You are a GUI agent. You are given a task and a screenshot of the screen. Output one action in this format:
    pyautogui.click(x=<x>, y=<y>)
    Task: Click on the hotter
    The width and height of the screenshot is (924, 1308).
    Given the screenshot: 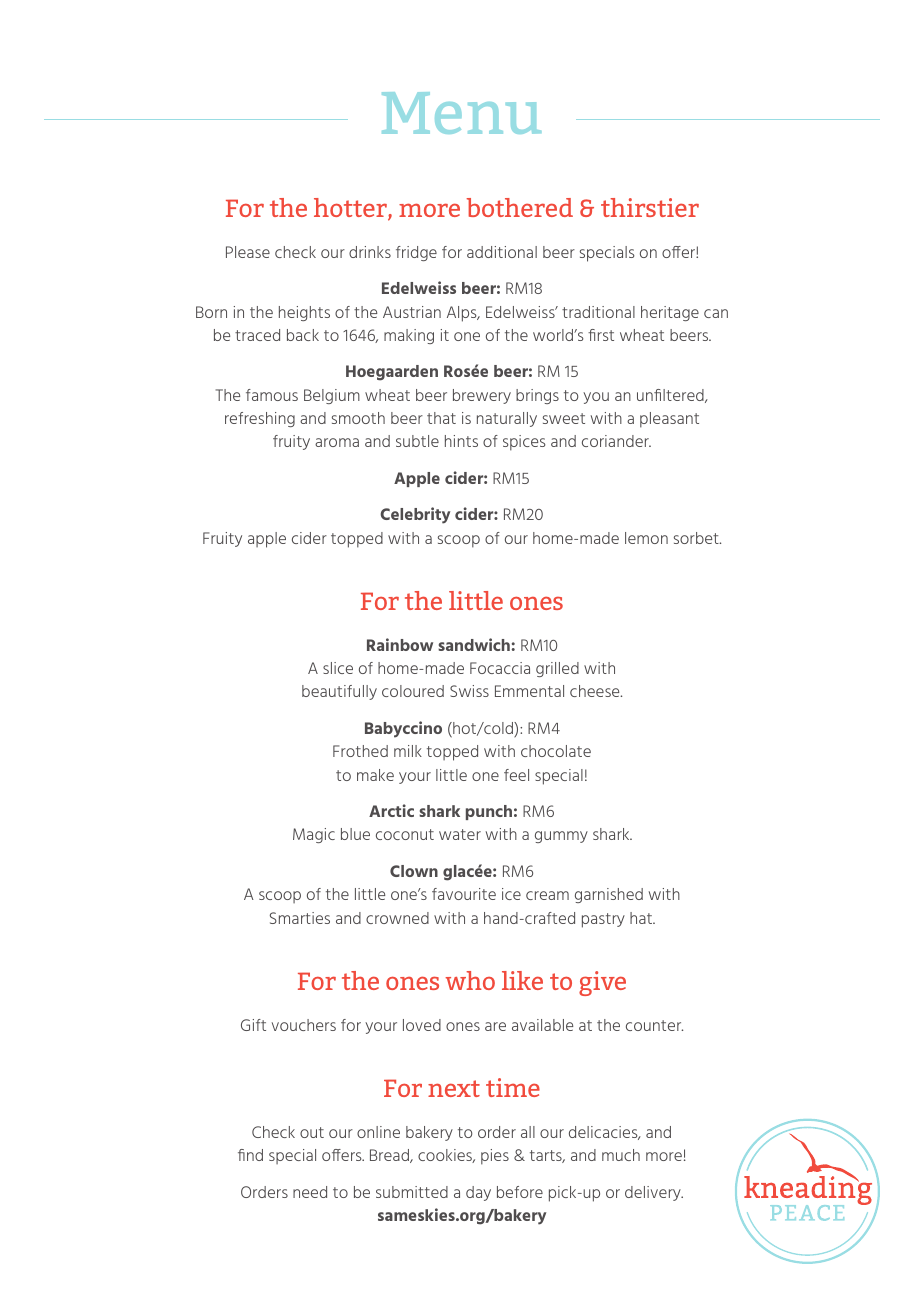 What is the action you would take?
    pyautogui.click(x=351, y=209)
